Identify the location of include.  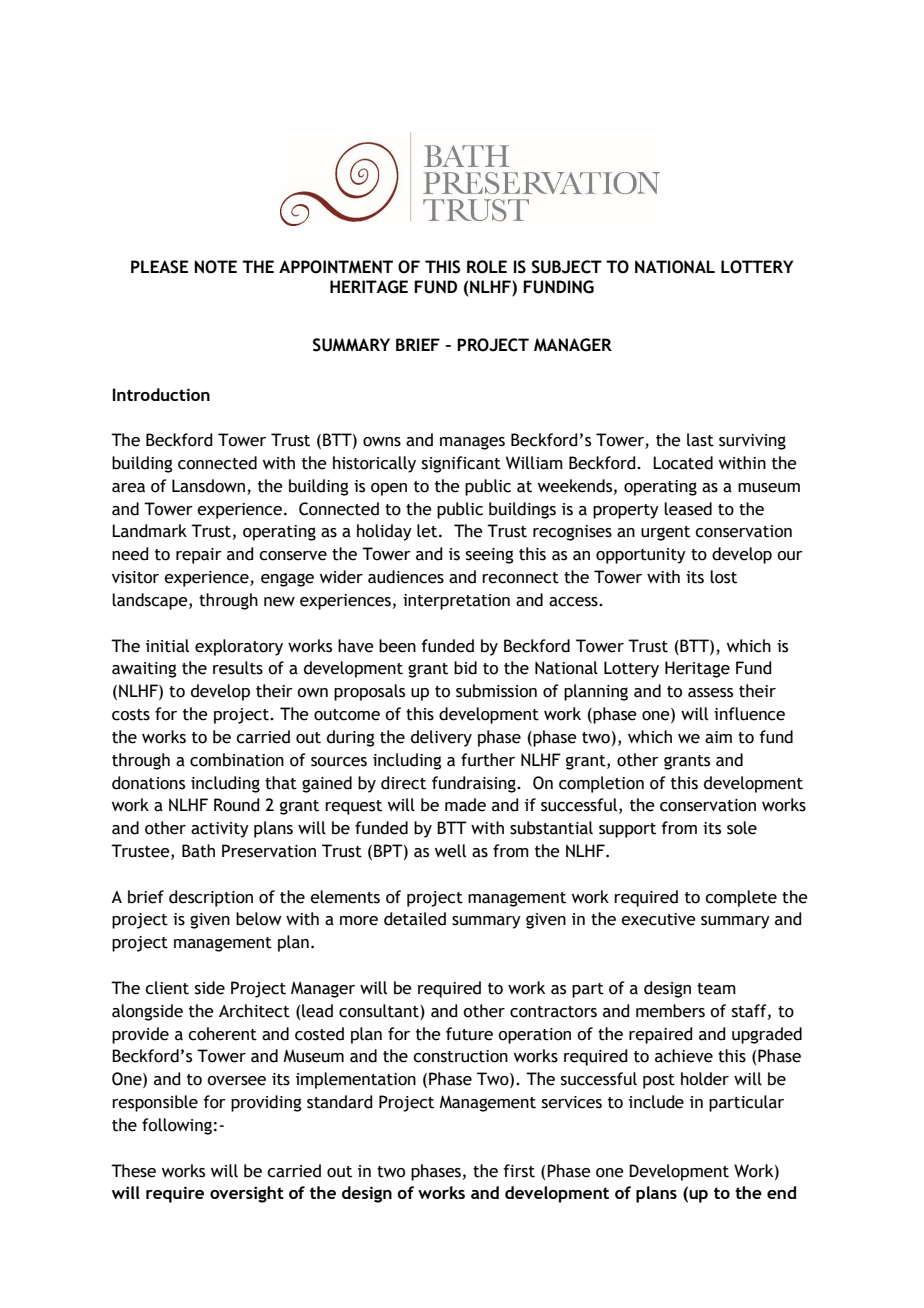
(656, 1102).
